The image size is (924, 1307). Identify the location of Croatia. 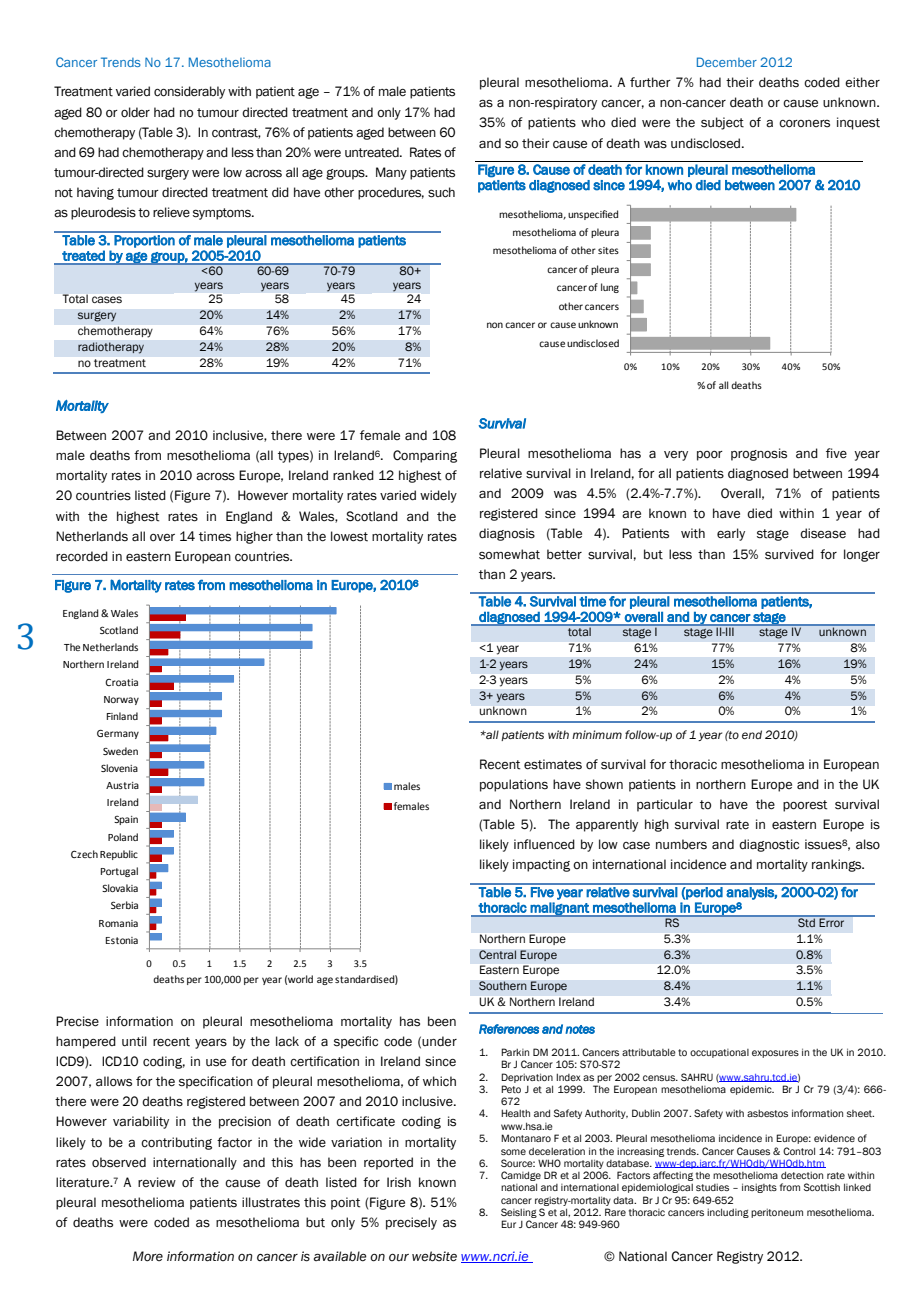
(121, 682).
